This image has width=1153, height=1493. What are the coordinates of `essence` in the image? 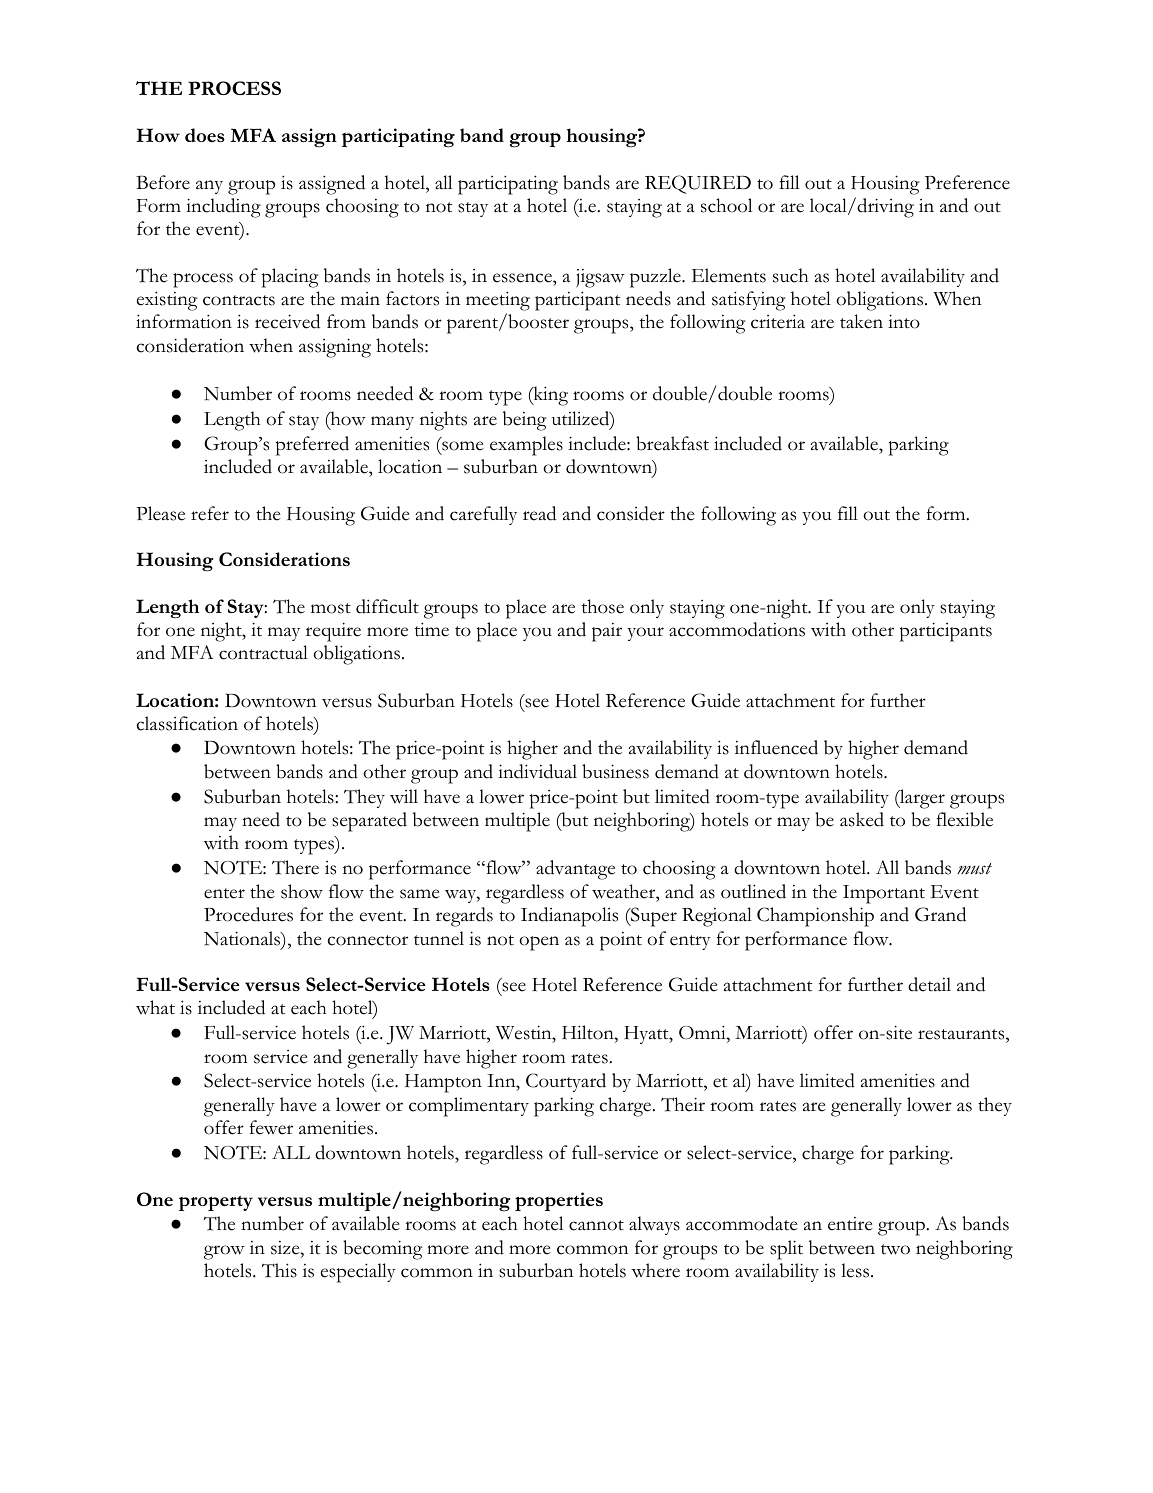 It's located at (523, 278).
